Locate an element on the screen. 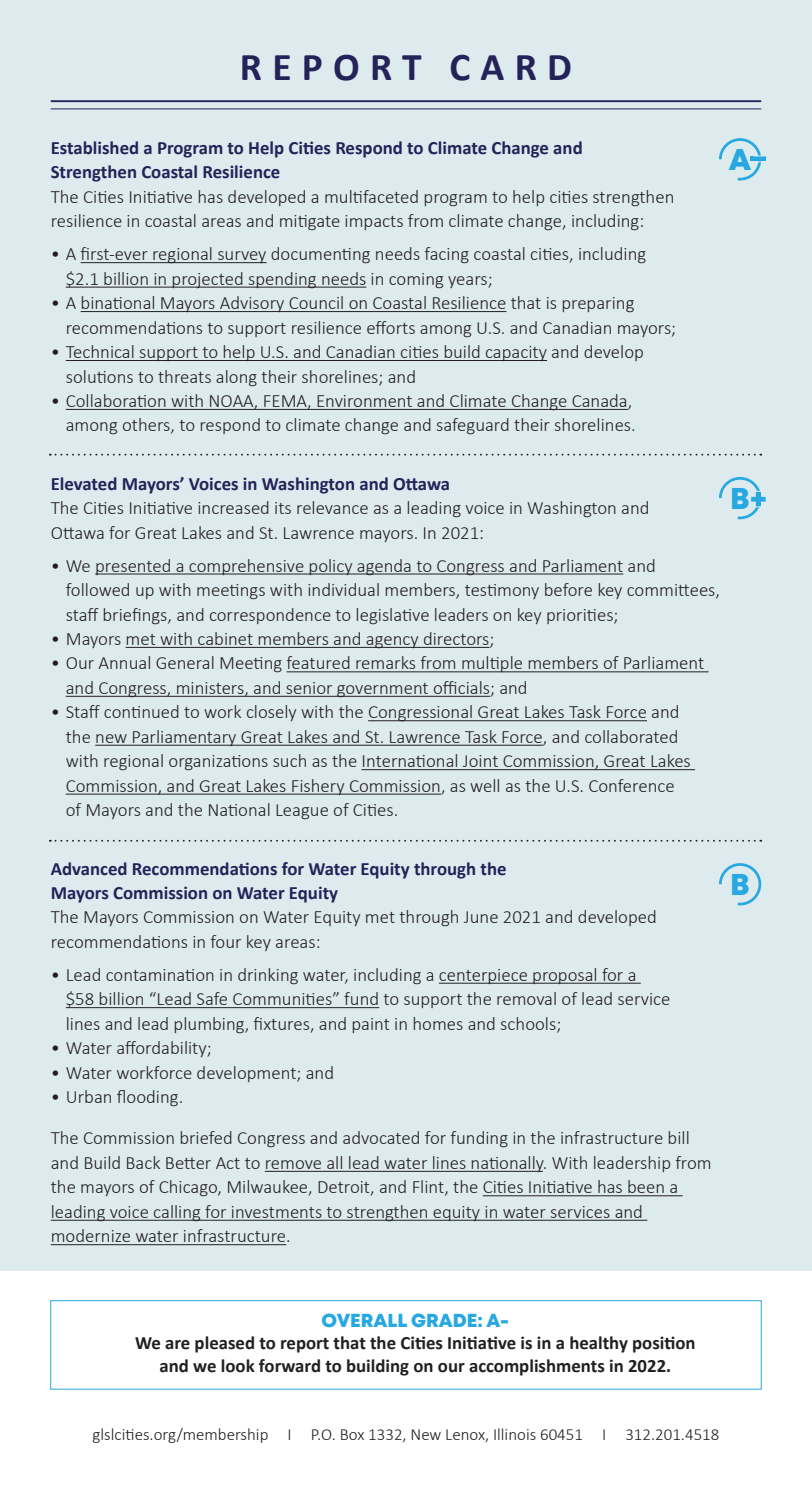 This screenshot has width=812, height=1490. proposal is located at coordinates (565, 976).
